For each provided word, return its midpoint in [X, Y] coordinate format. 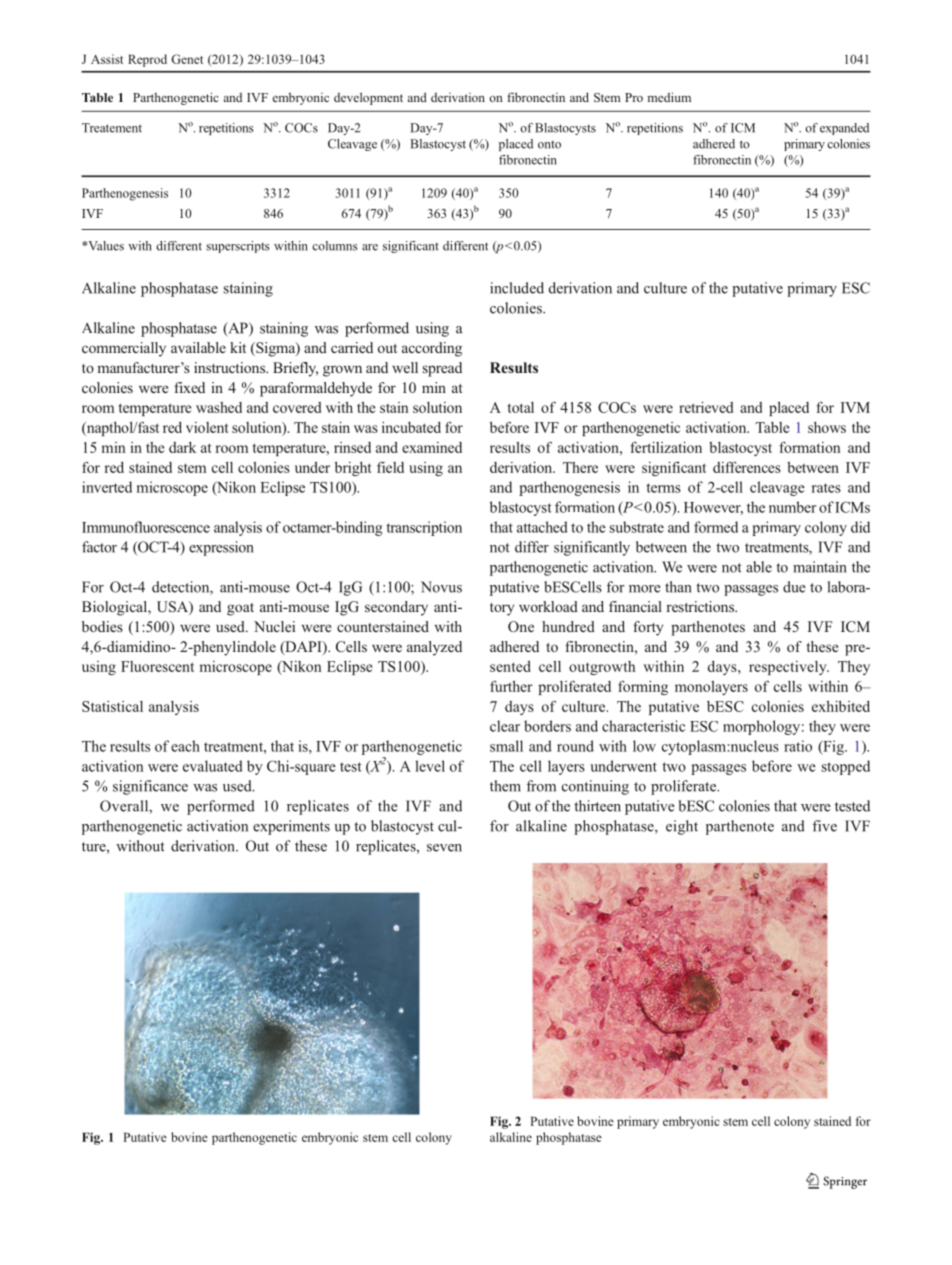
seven [444, 848]
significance [150, 787]
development [368, 98]
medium [669, 97]
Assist [107, 59]
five [824, 826]
